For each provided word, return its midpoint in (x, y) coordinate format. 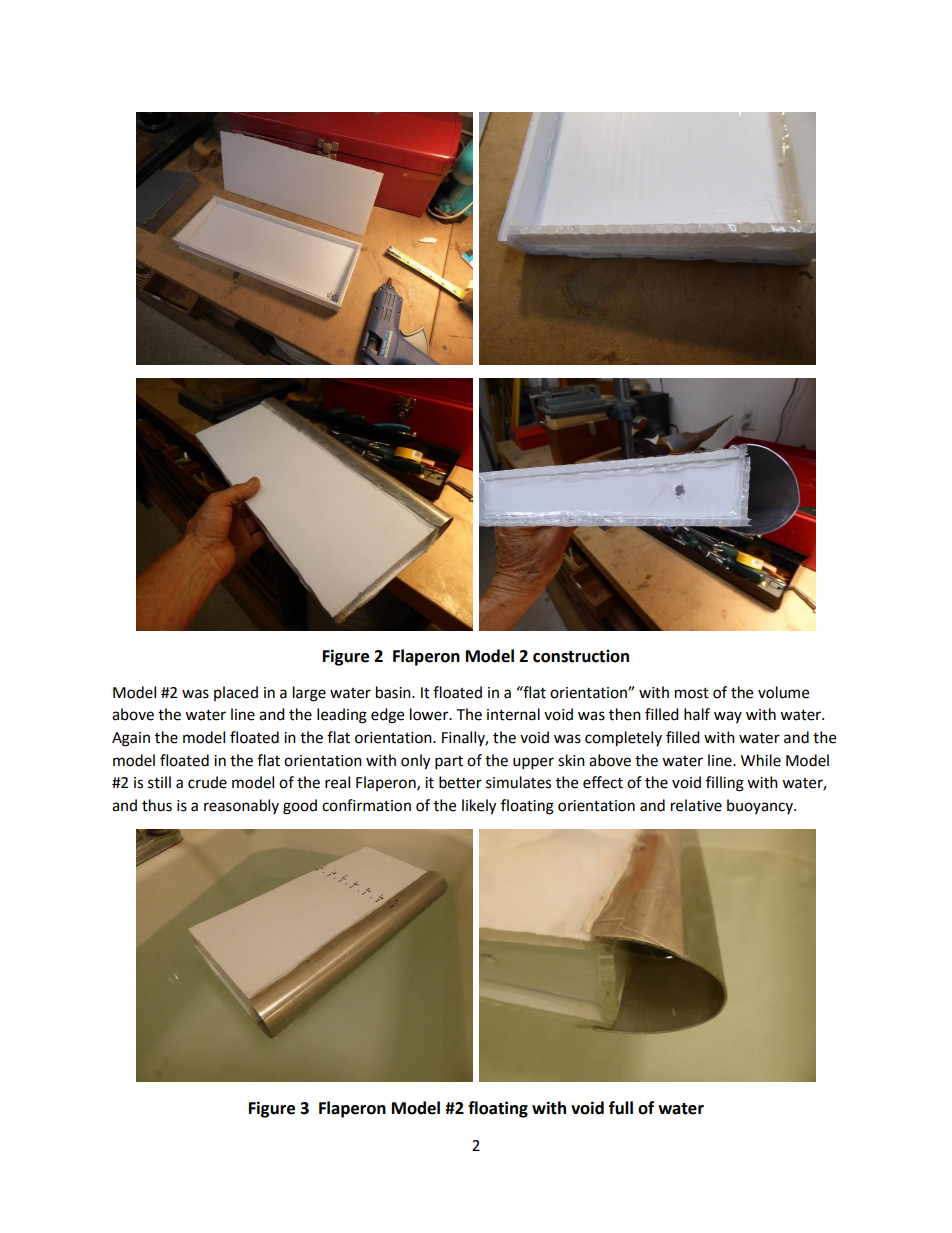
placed (236, 693)
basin (394, 692)
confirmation (366, 805)
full (621, 1108)
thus (157, 805)
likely (479, 807)
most (692, 693)
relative (696, 805)
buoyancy (761, 806)
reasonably (241, 806)
